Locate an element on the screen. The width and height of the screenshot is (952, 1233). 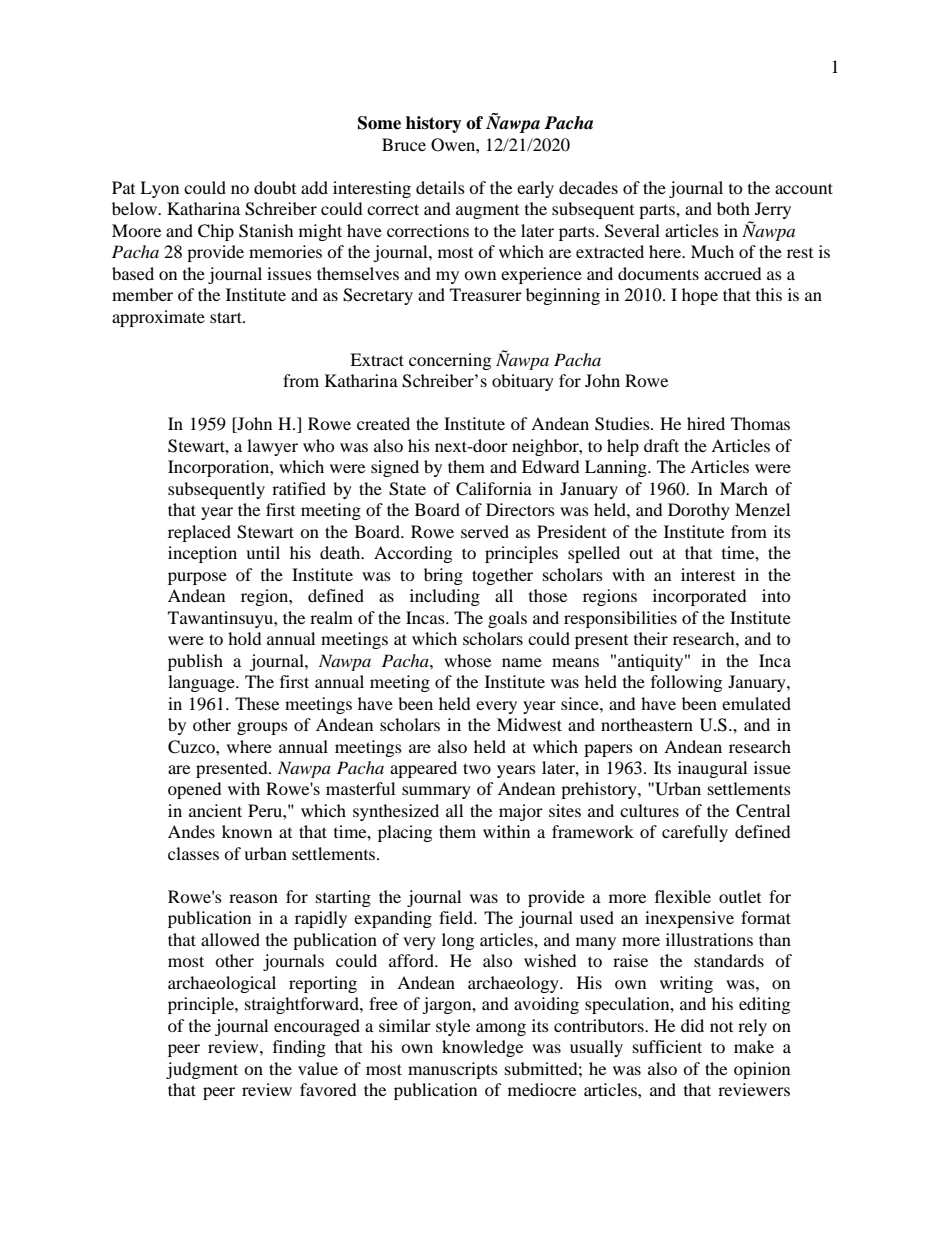
judgment is located at coordinates (202, 1070).
